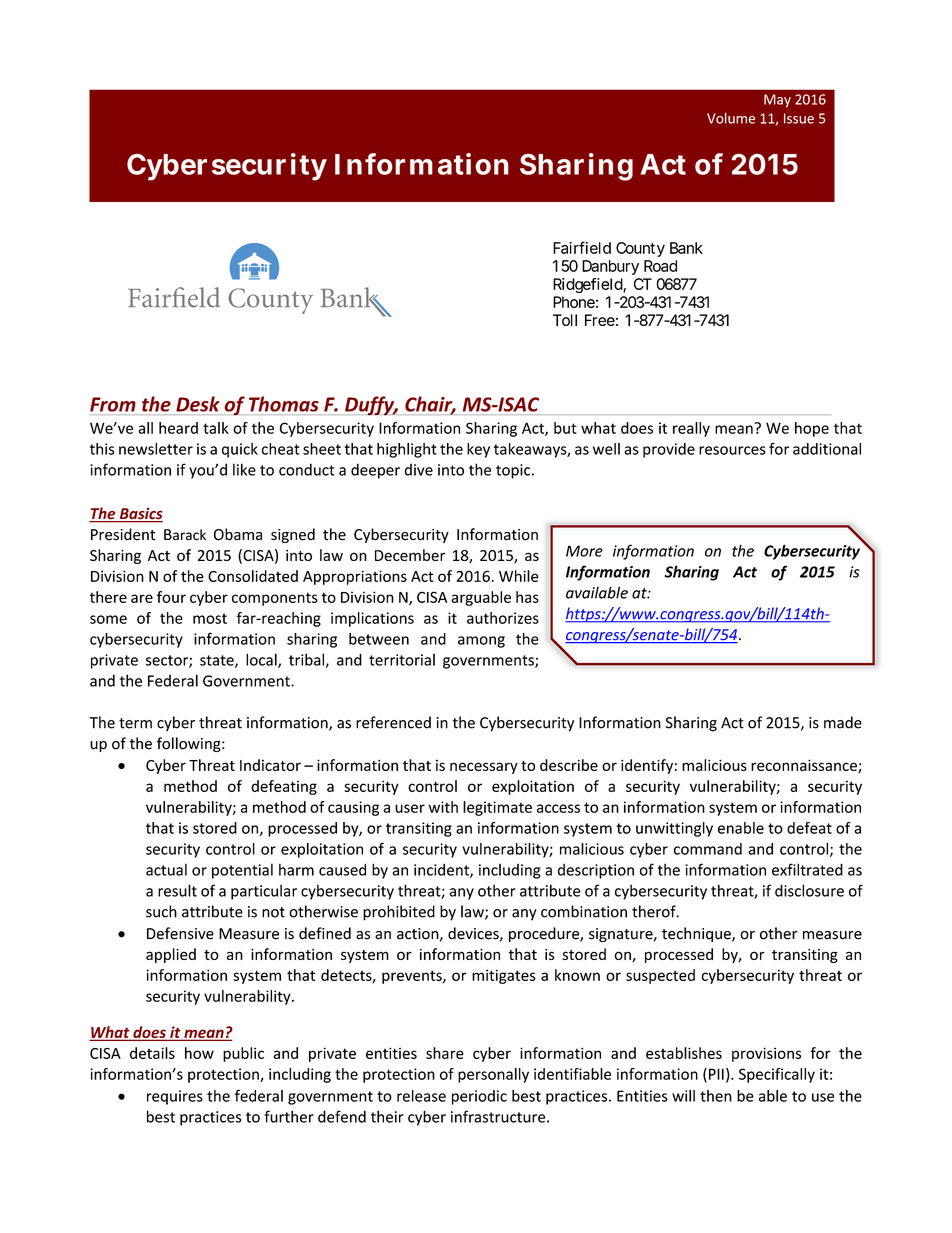 The height and width of the image is (1233, 952). I want to click on Desk, so click(198, 404).
